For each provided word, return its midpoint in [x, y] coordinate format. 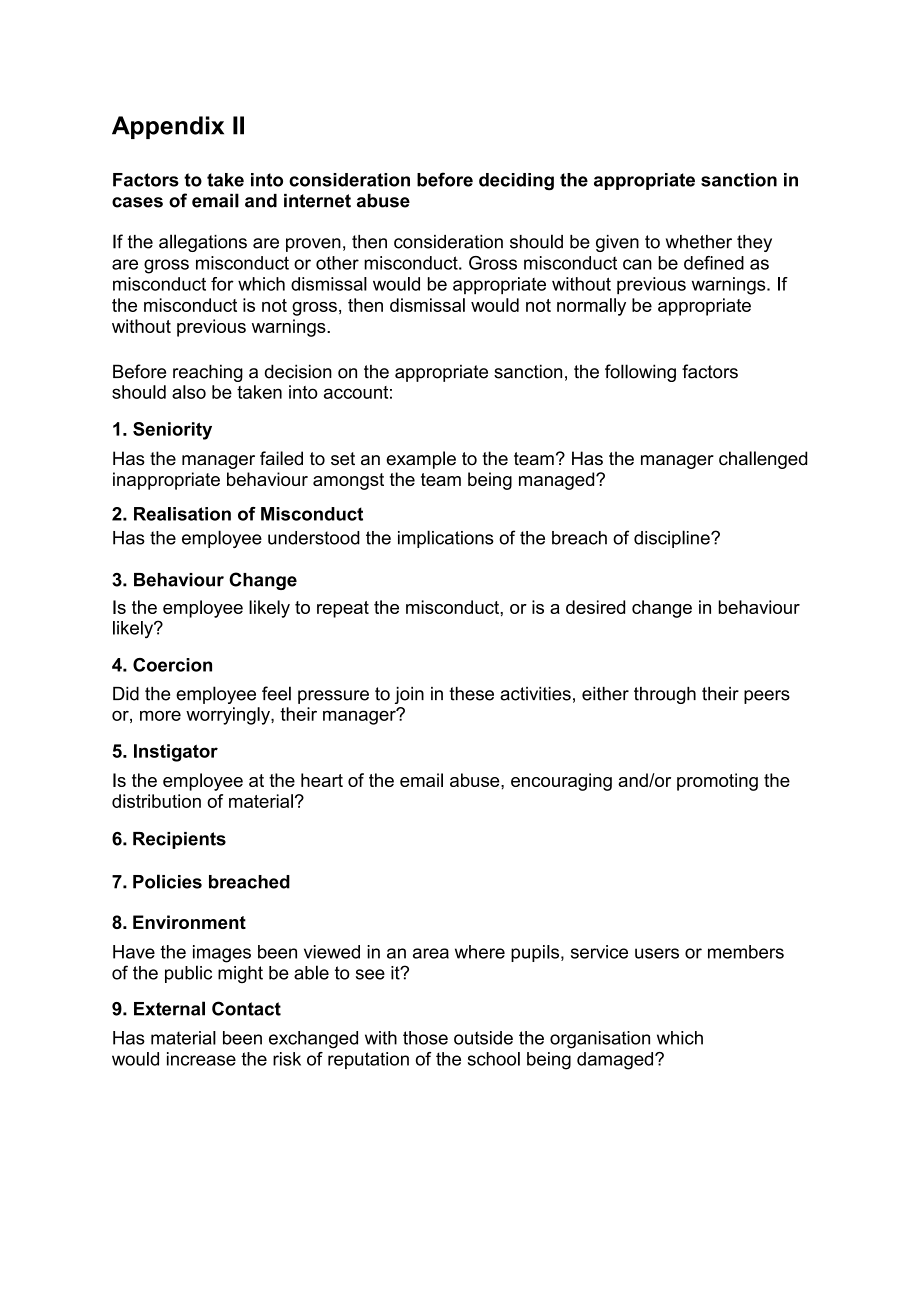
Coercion [172, 665]
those [425, 1038]
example [421, 460]
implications [446, 539]
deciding [516, 182]
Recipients [179, 840]
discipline [673, 539]
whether [699, 242]
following [640, 373]
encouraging [561, 782]
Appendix [168, 127]
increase [201, 1059]
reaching [208, 373]
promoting [717, 782]
